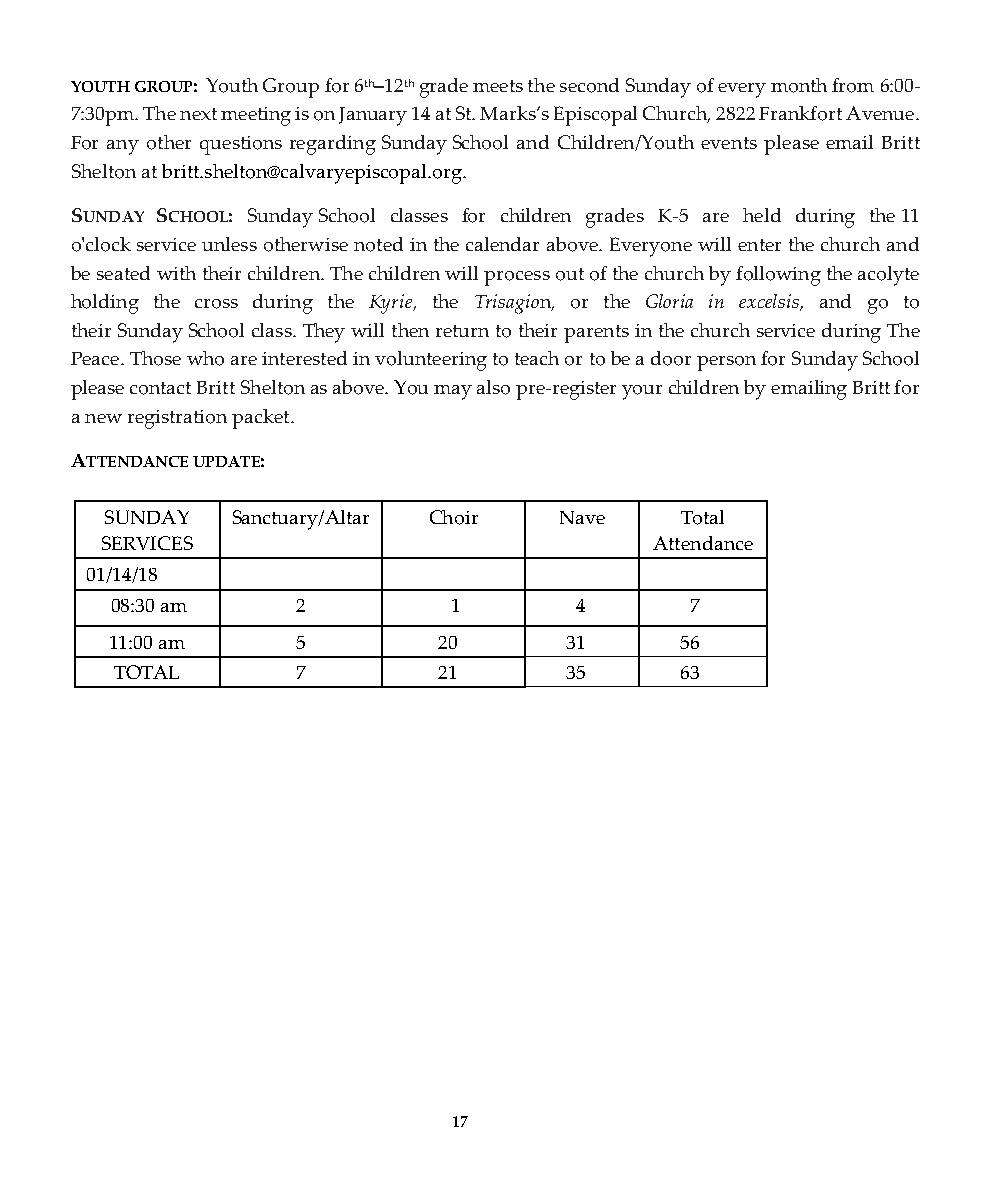 This image has width=991, height=1204. I want to click on month, so click(799, 85).
